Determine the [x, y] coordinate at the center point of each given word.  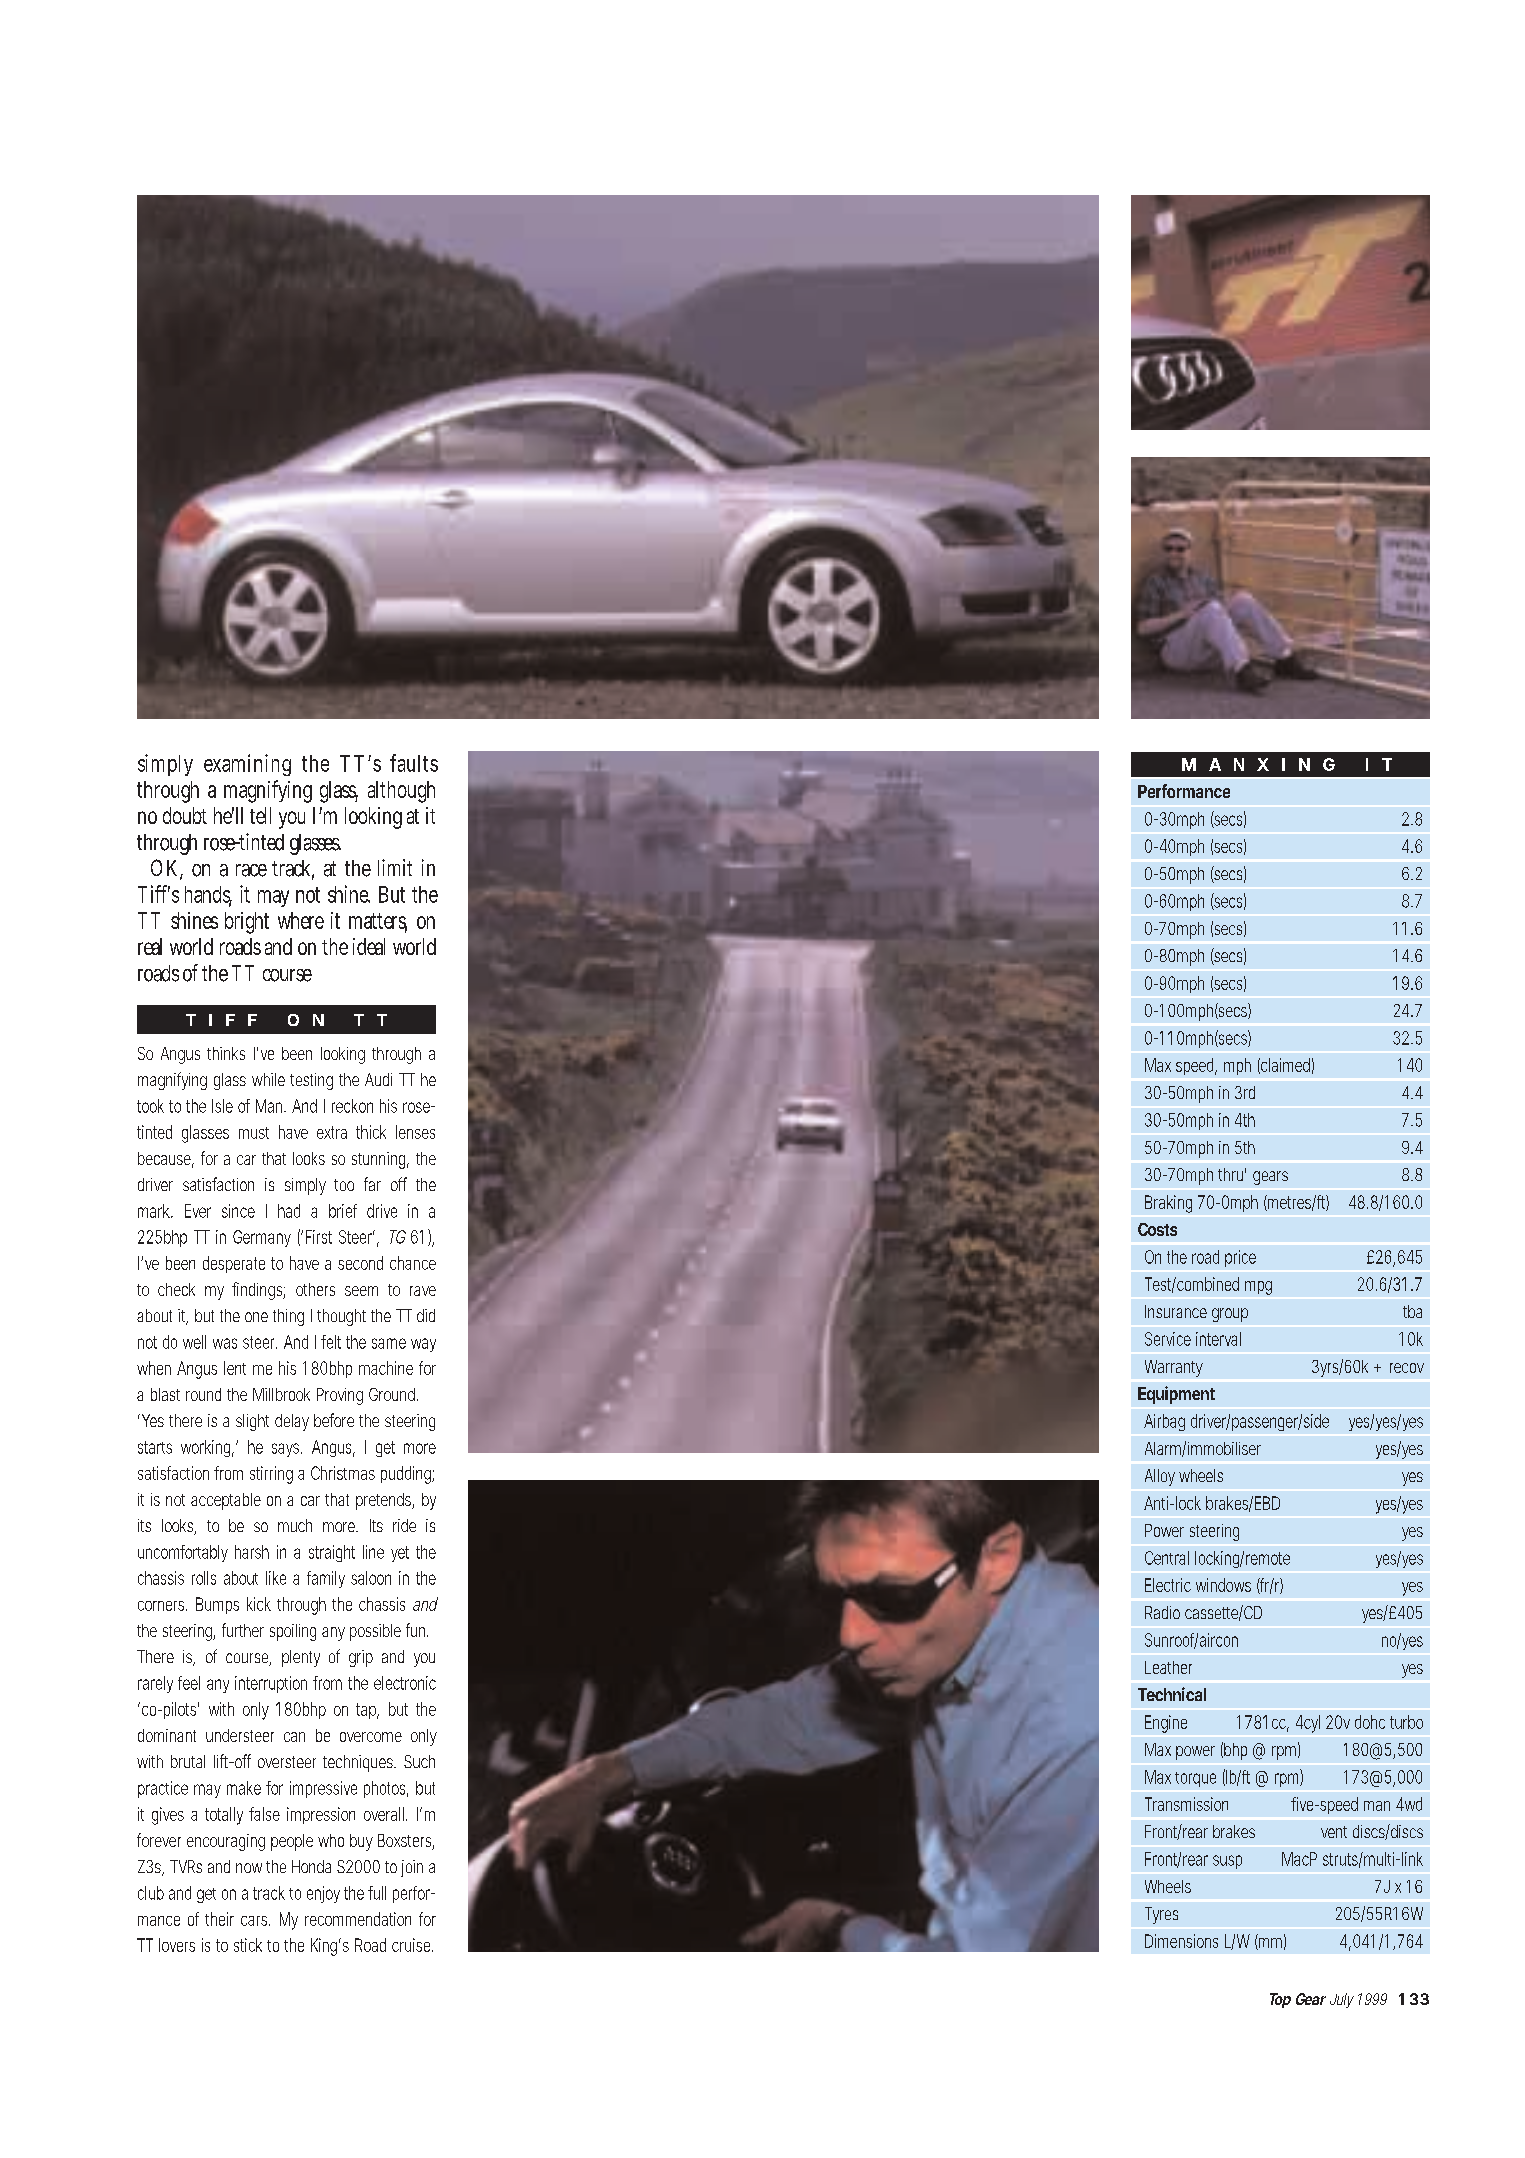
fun [415, 1630]
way [423, 1345]
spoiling [293, 1632]
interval [1218, 1339]
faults [414, 763]
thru [1230, 1174]
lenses [415, 1132]
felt [331, 1342]
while [268, 1079]
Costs [1157, 1229]
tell [260, 815]
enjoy [323, 1894]
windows [1223, 1585]
